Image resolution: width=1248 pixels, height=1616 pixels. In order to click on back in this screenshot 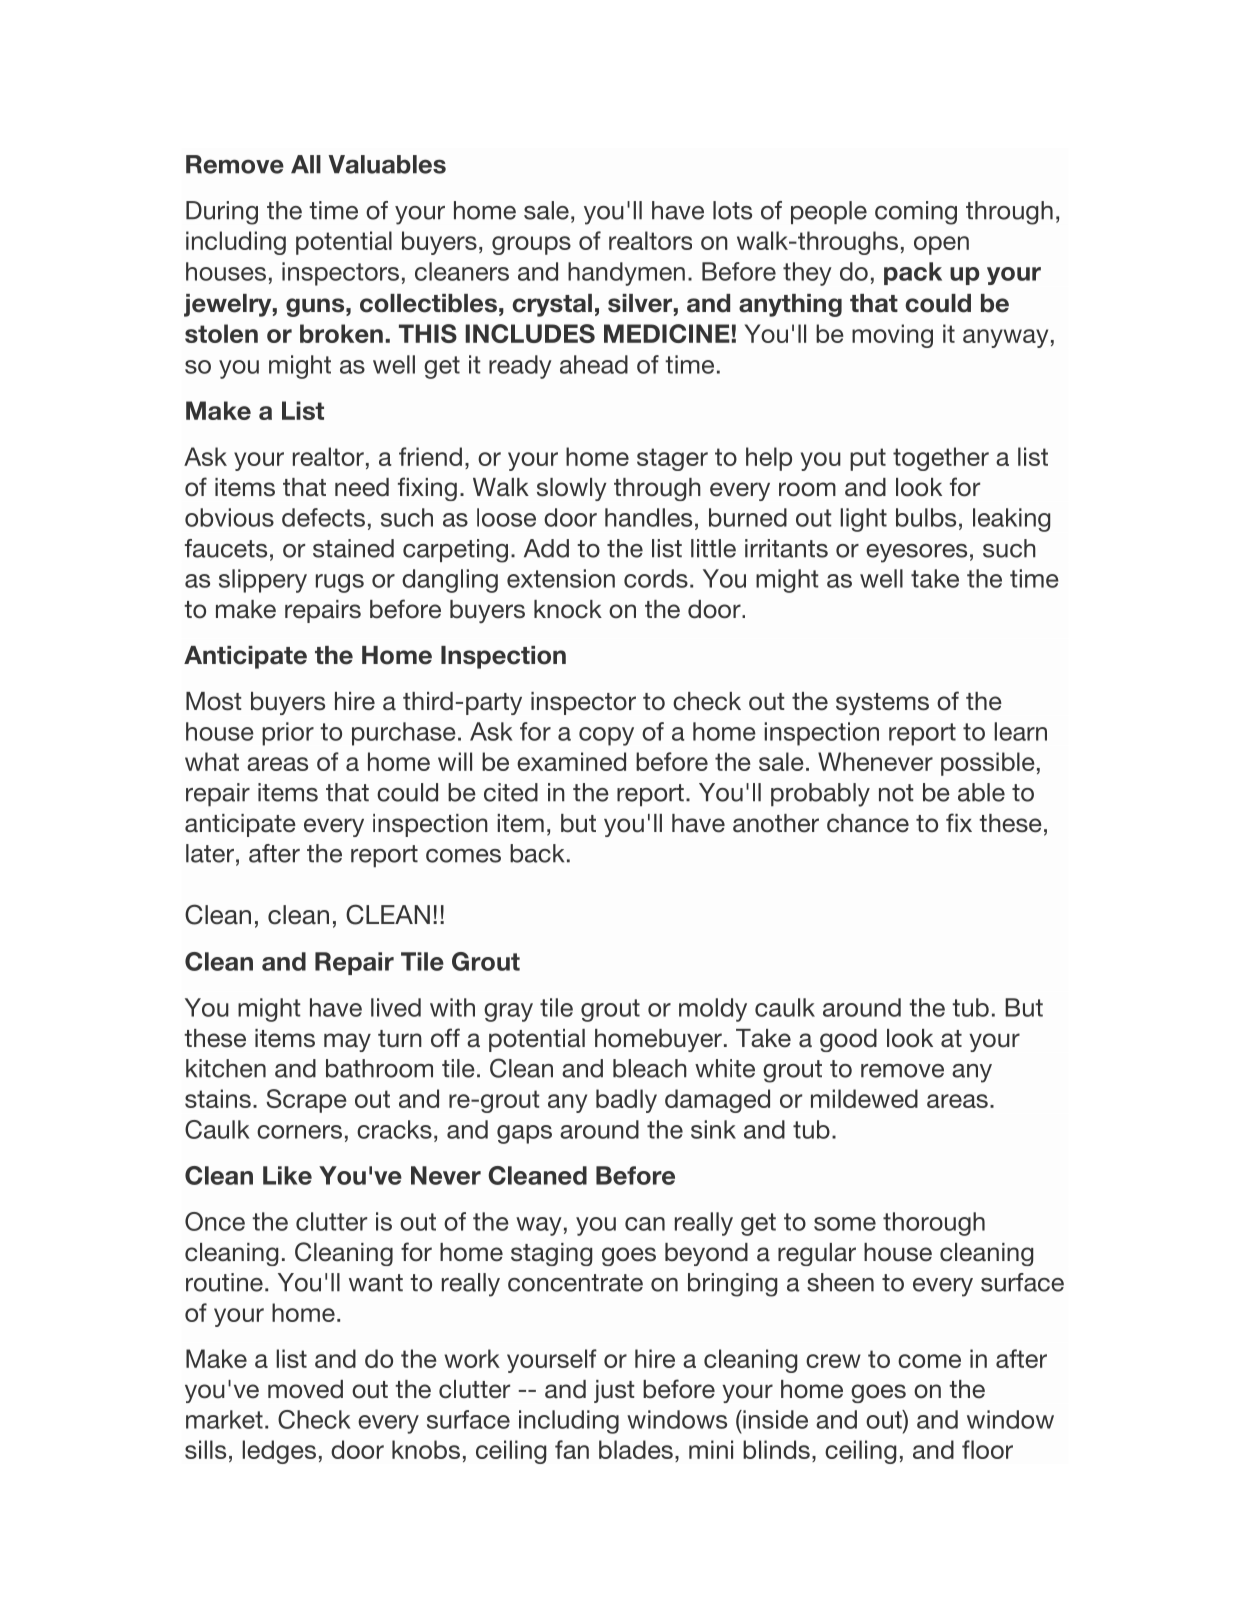, I will do `click(537, 853)`.
